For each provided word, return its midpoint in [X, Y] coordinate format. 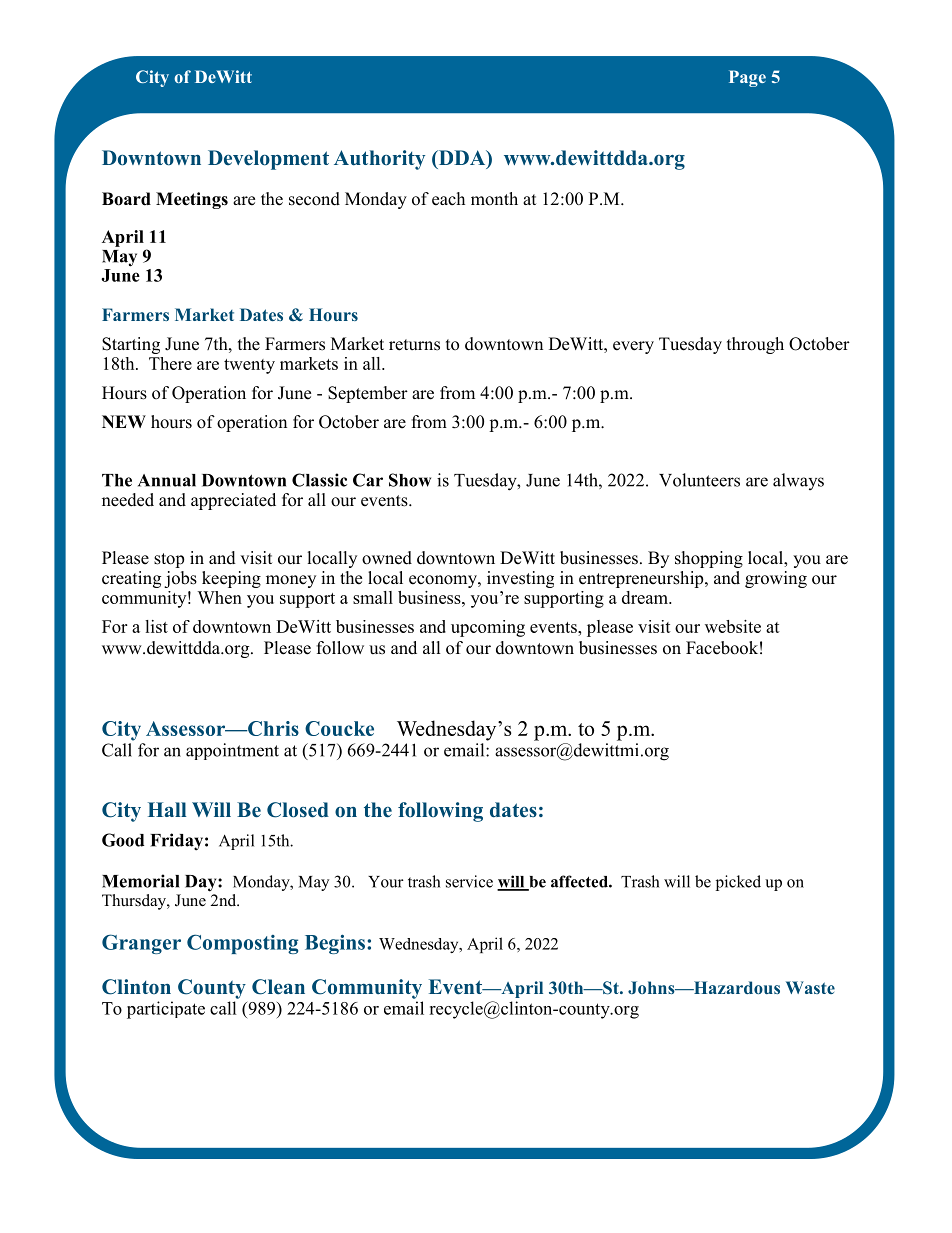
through [755, 345]
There [170, 363]
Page [747, 78]
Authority [379, 160]
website [733, 626]
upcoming [488, 628]
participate [166, 1010]
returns [414, 345]
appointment [232, 751]
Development [268, 160]
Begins [335, 944]
